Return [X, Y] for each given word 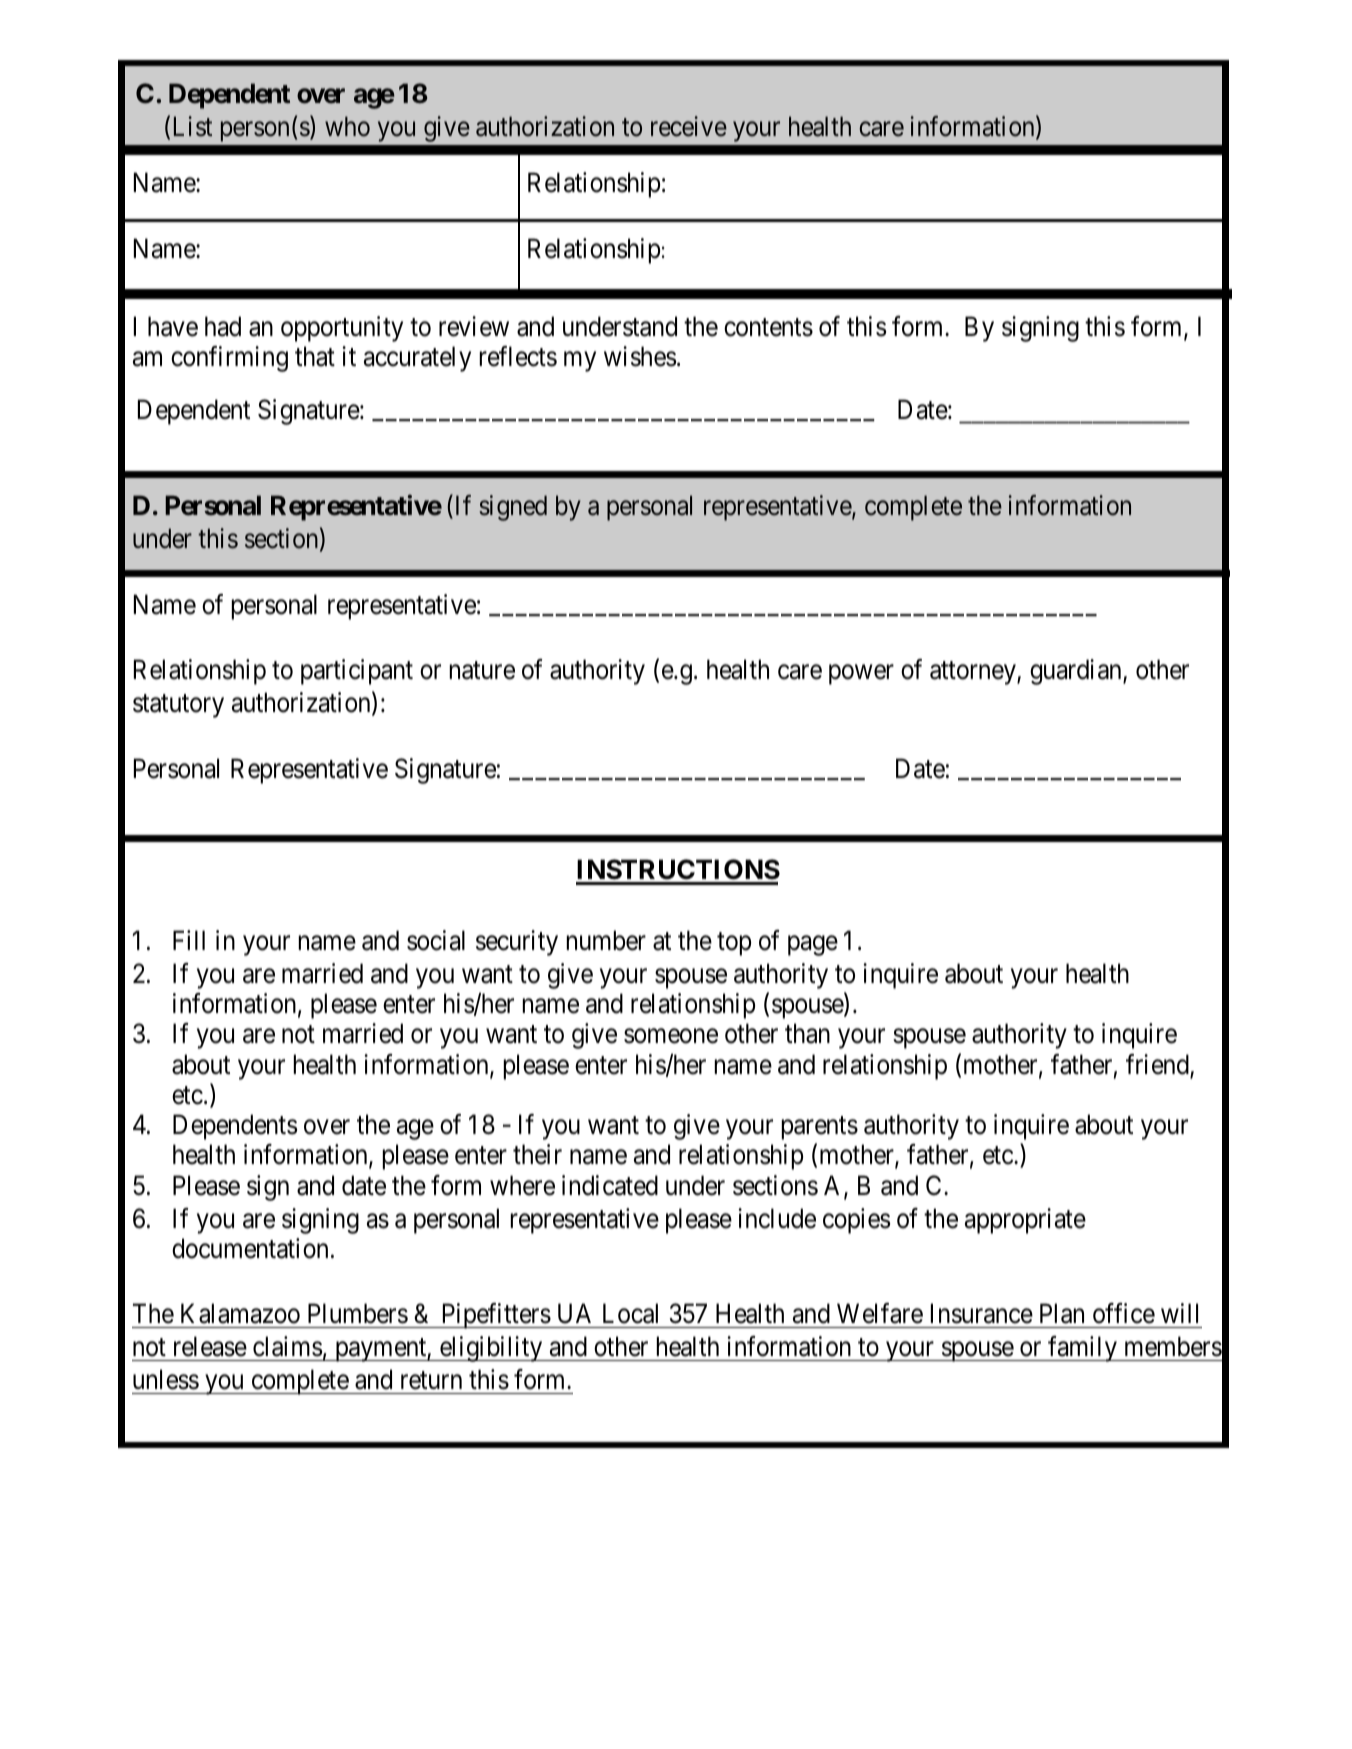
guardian [1077, 672]
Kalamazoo [240, 1313]
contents [768, 328]
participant [357, 672]
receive [689, 126]
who [347, 126]
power [861, 675]
